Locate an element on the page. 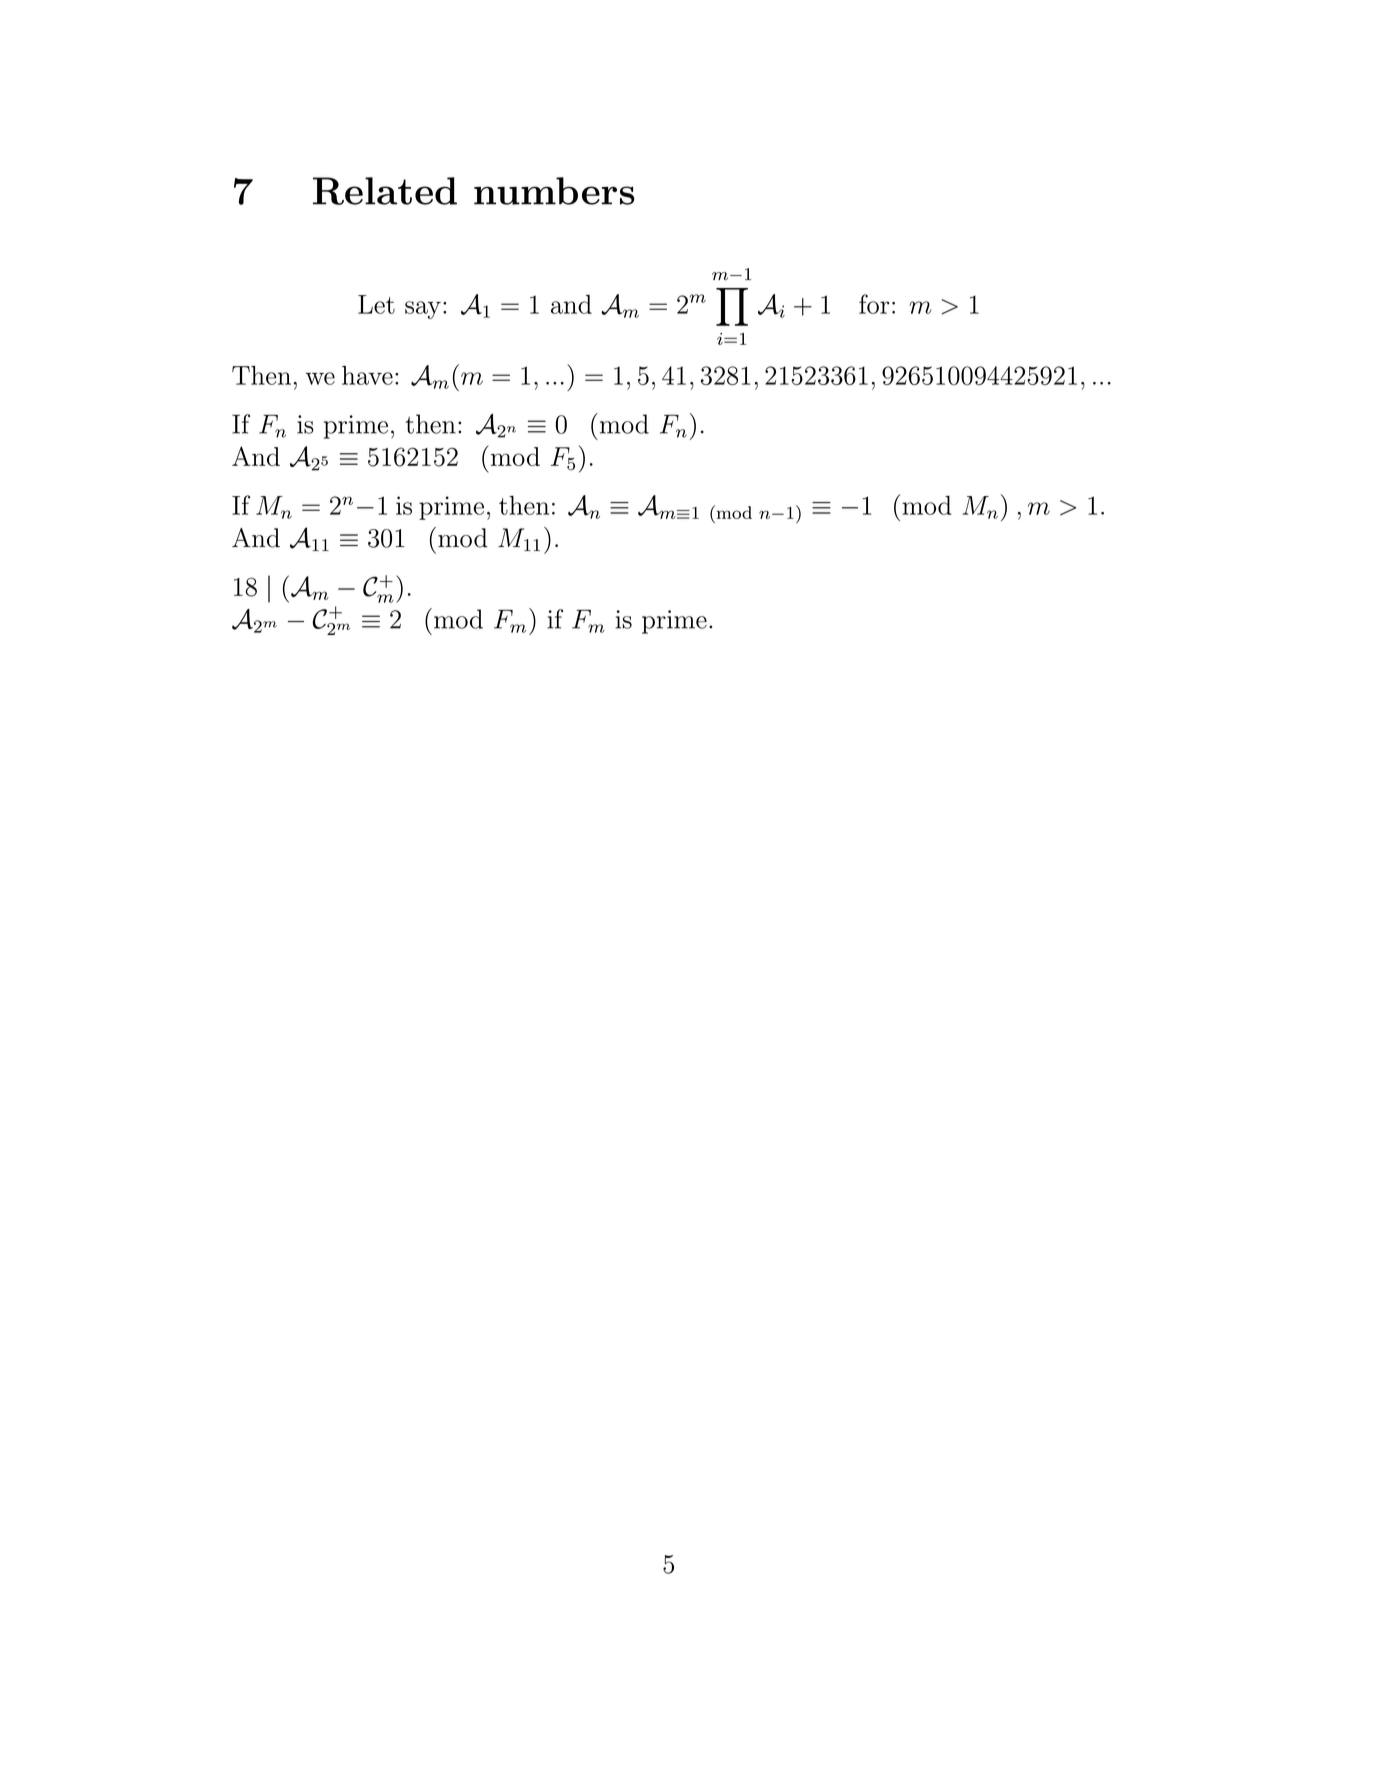 The image size is (1378, 1784). for is located at coordinates (874, 304).
